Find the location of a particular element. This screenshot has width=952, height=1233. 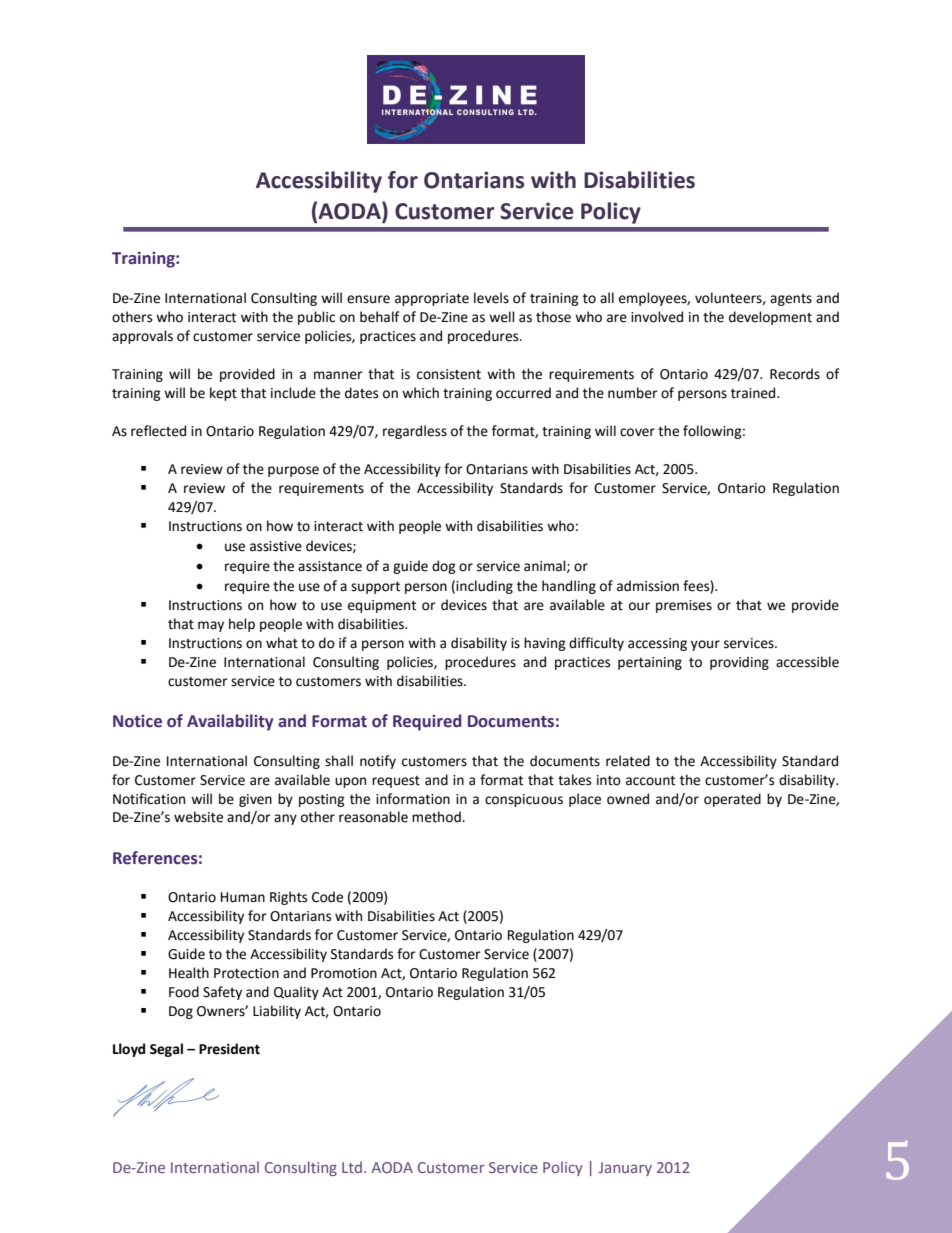

including is located at coordinates (484, 587).
